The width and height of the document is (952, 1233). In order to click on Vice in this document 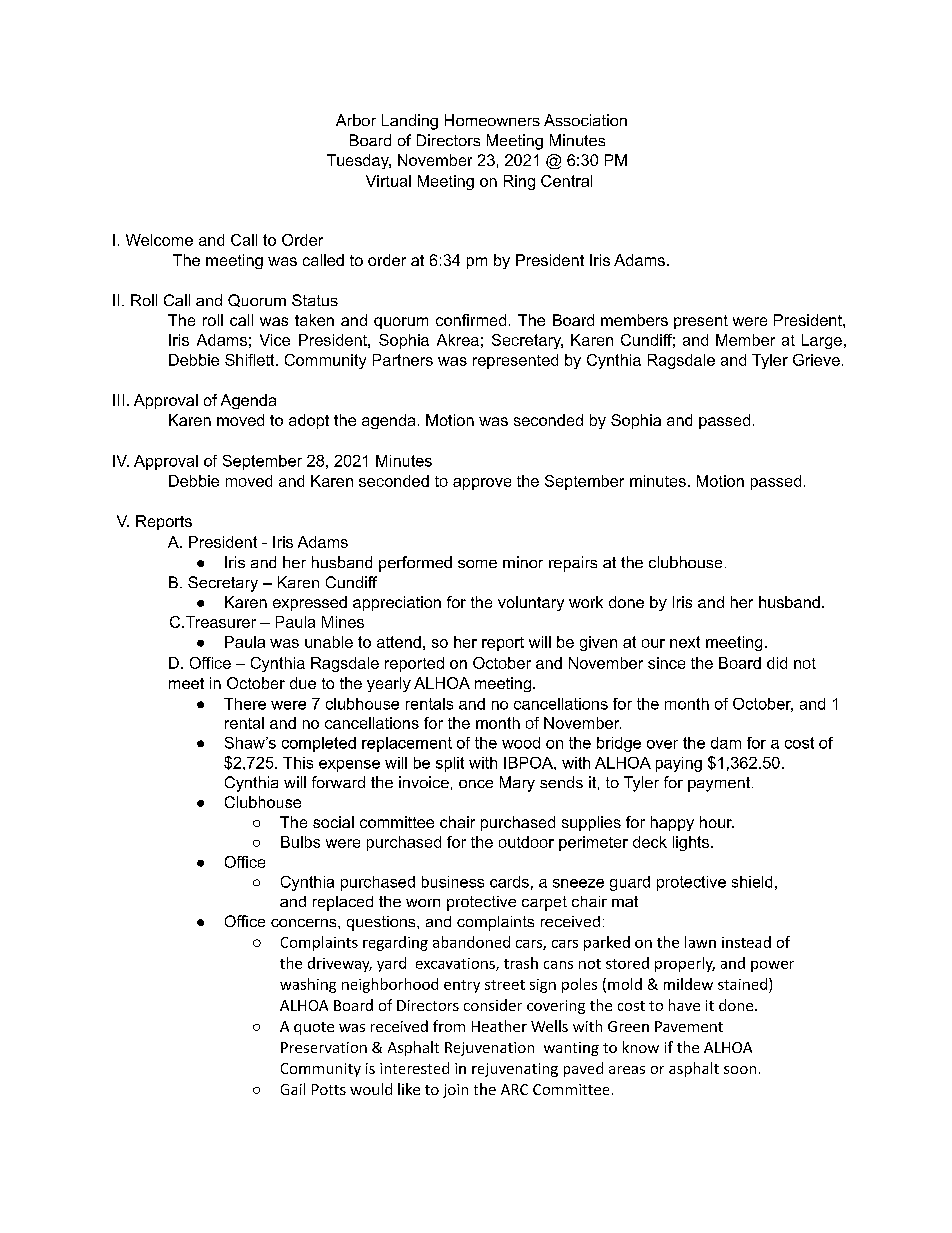, I will do `click(275, 340)`.
